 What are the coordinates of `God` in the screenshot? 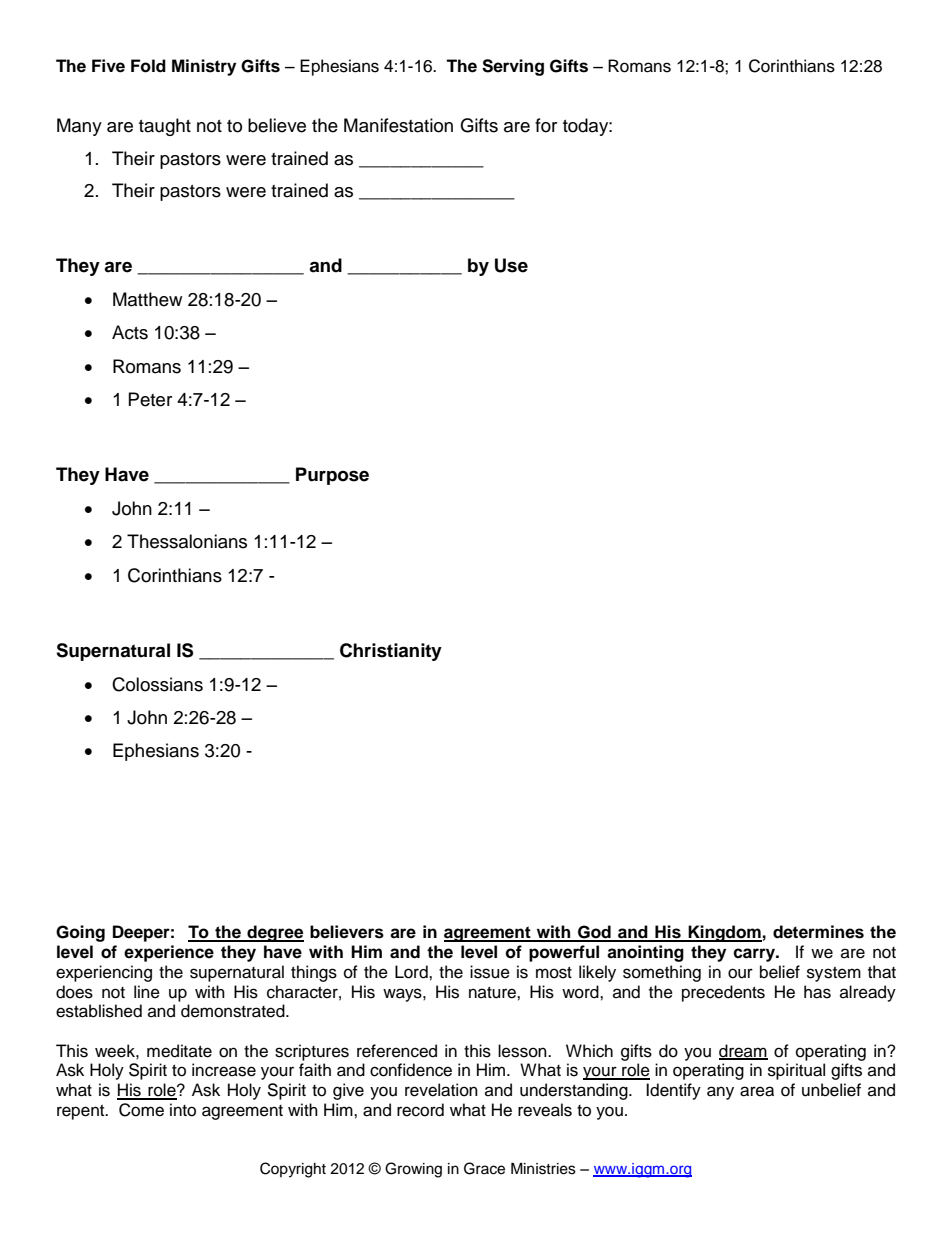 It's located at (594, 933).
